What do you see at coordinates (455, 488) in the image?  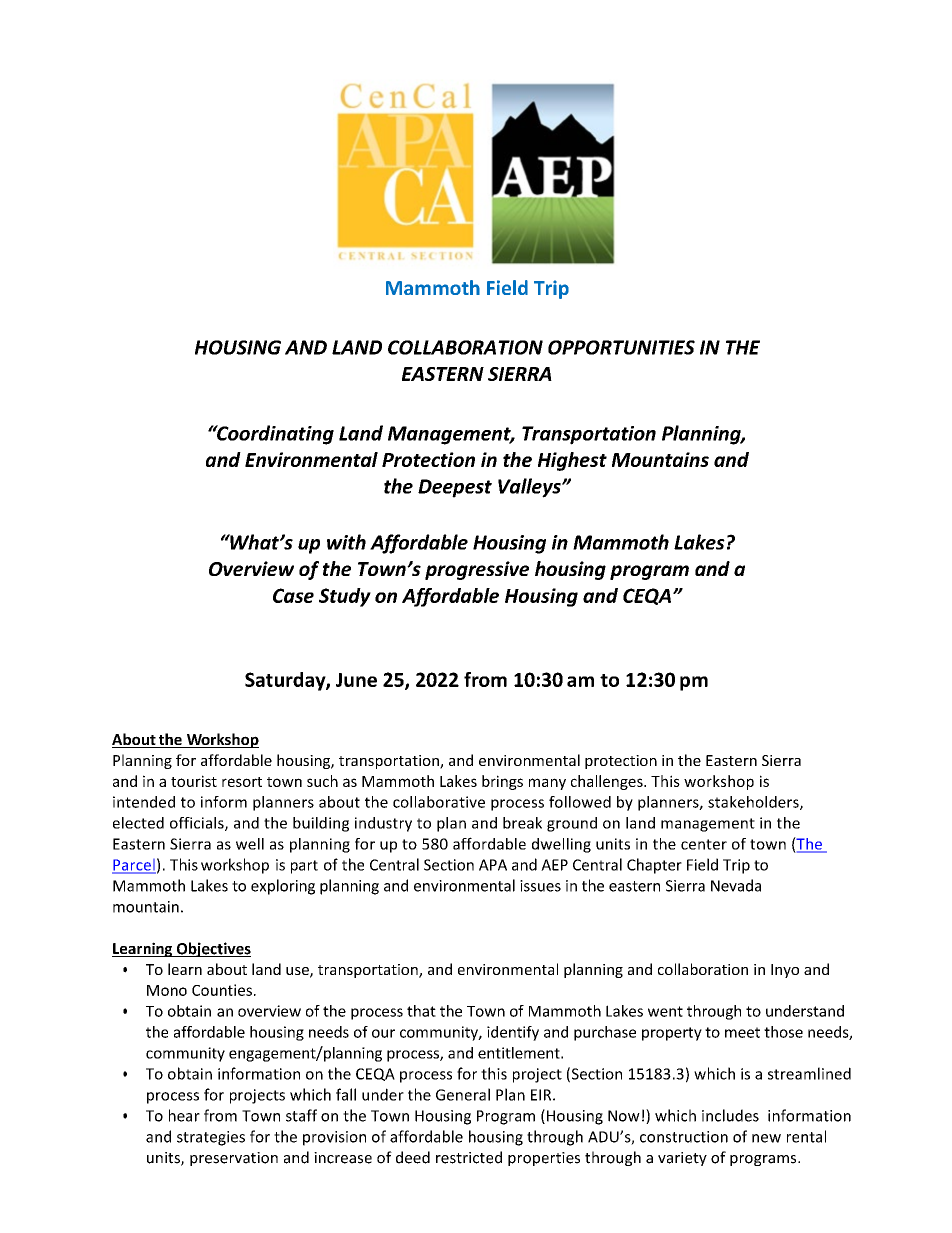 I see `Deepest` at bounding box center [455, 488].
